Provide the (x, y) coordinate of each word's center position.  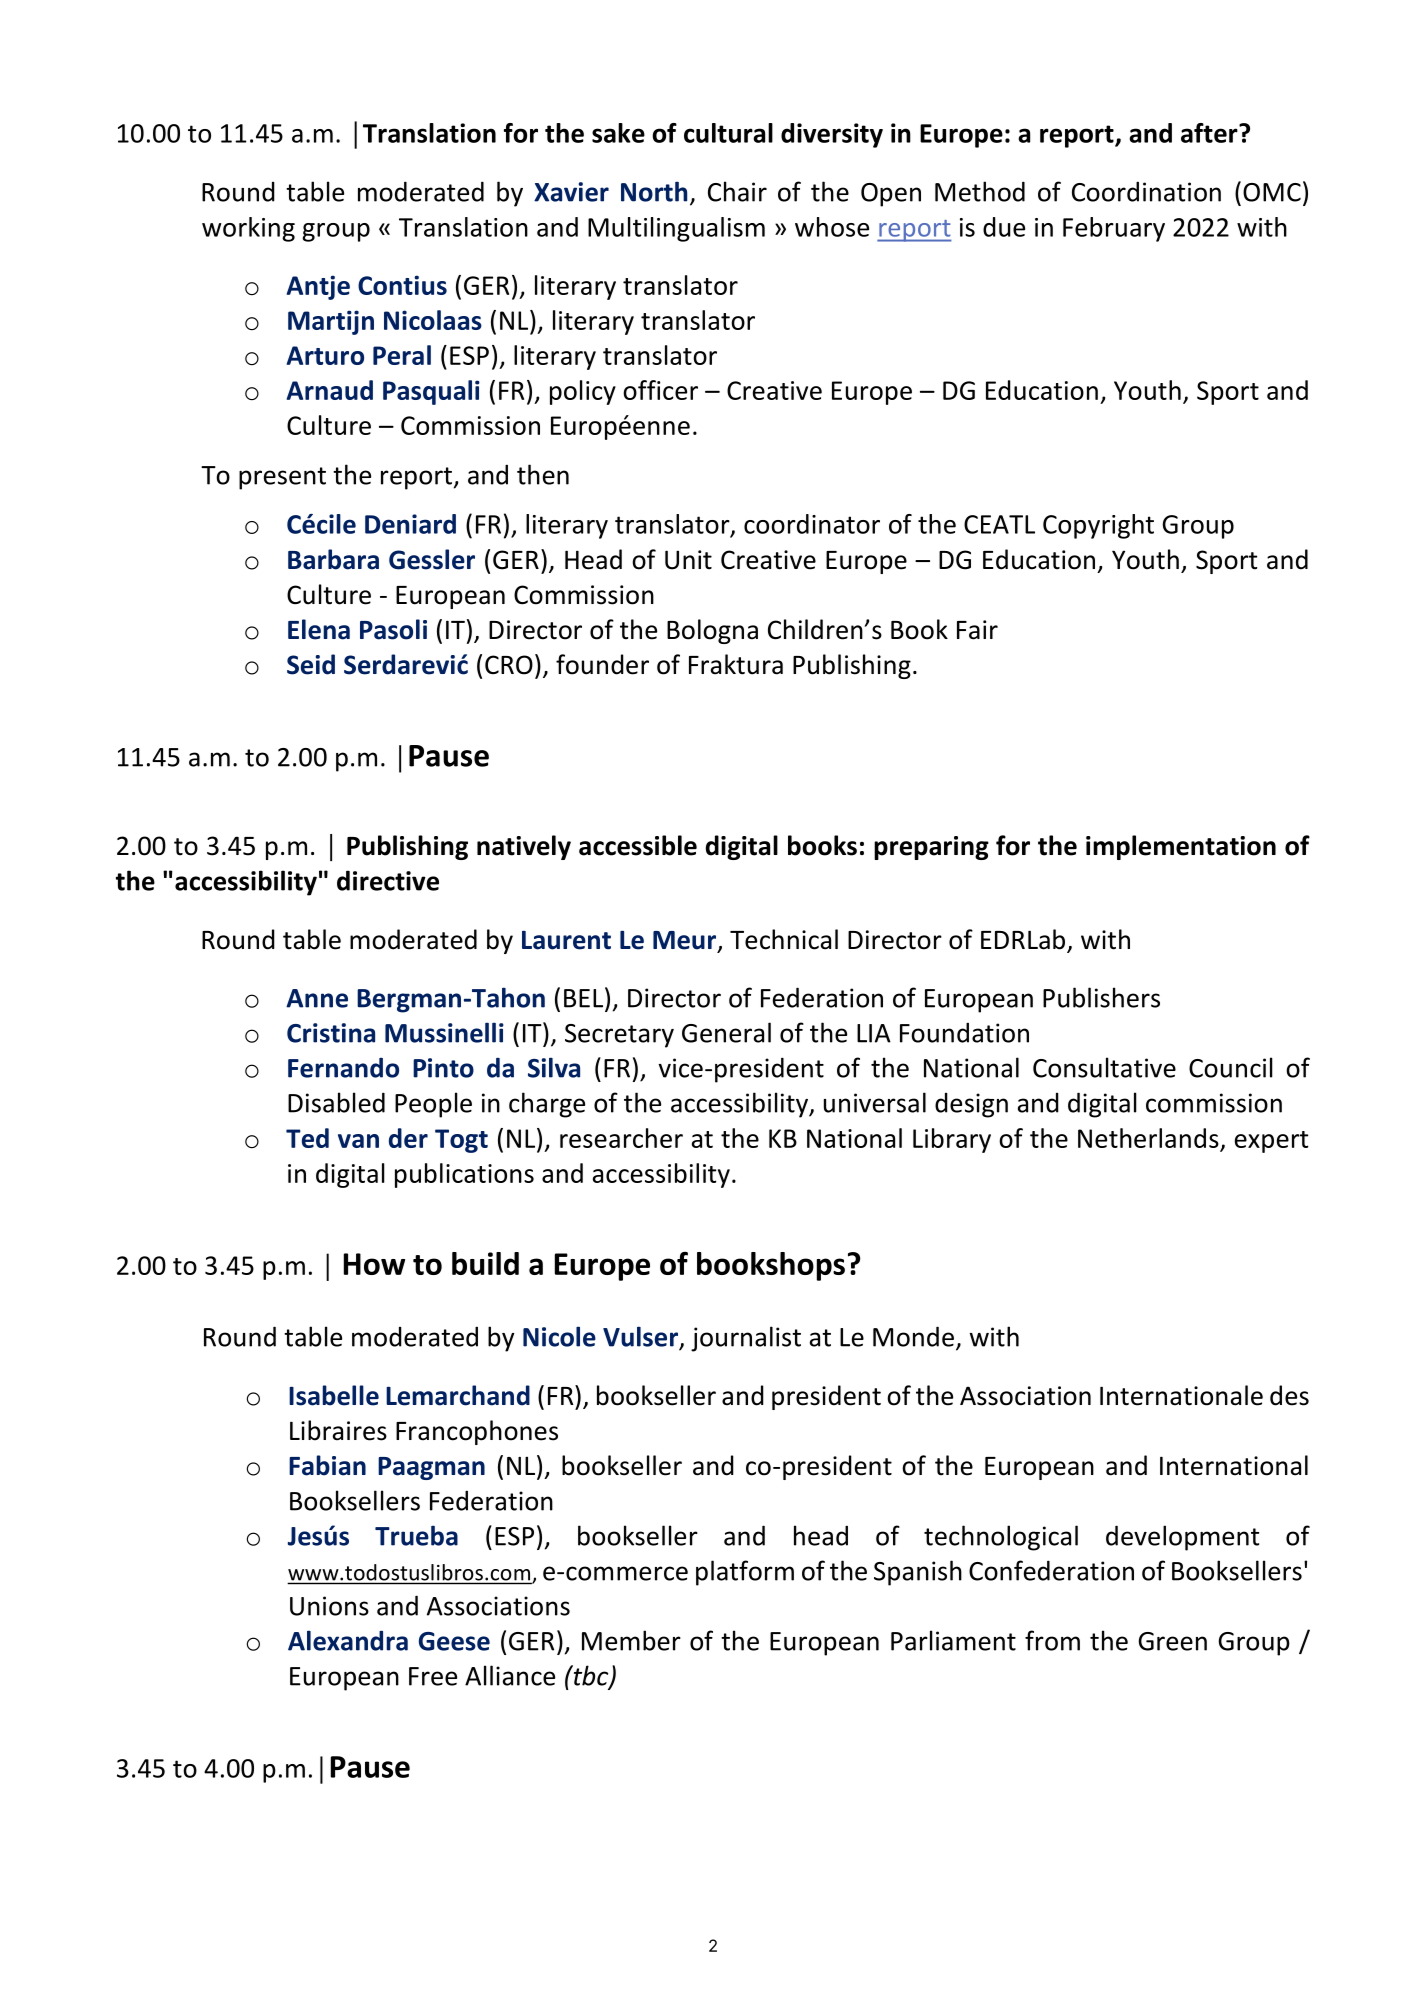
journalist (746, 1339)
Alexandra (348, 1640)
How (374, 1264)
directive (388, 880)
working (248, 229)
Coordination (1146, 191)
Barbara (333, 559)
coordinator (812, 524)
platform (745, 1573)
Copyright (1098, 526)
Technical (784, 939)
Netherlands (1148, 1138)
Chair (737, 191)
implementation (1181, 847)
